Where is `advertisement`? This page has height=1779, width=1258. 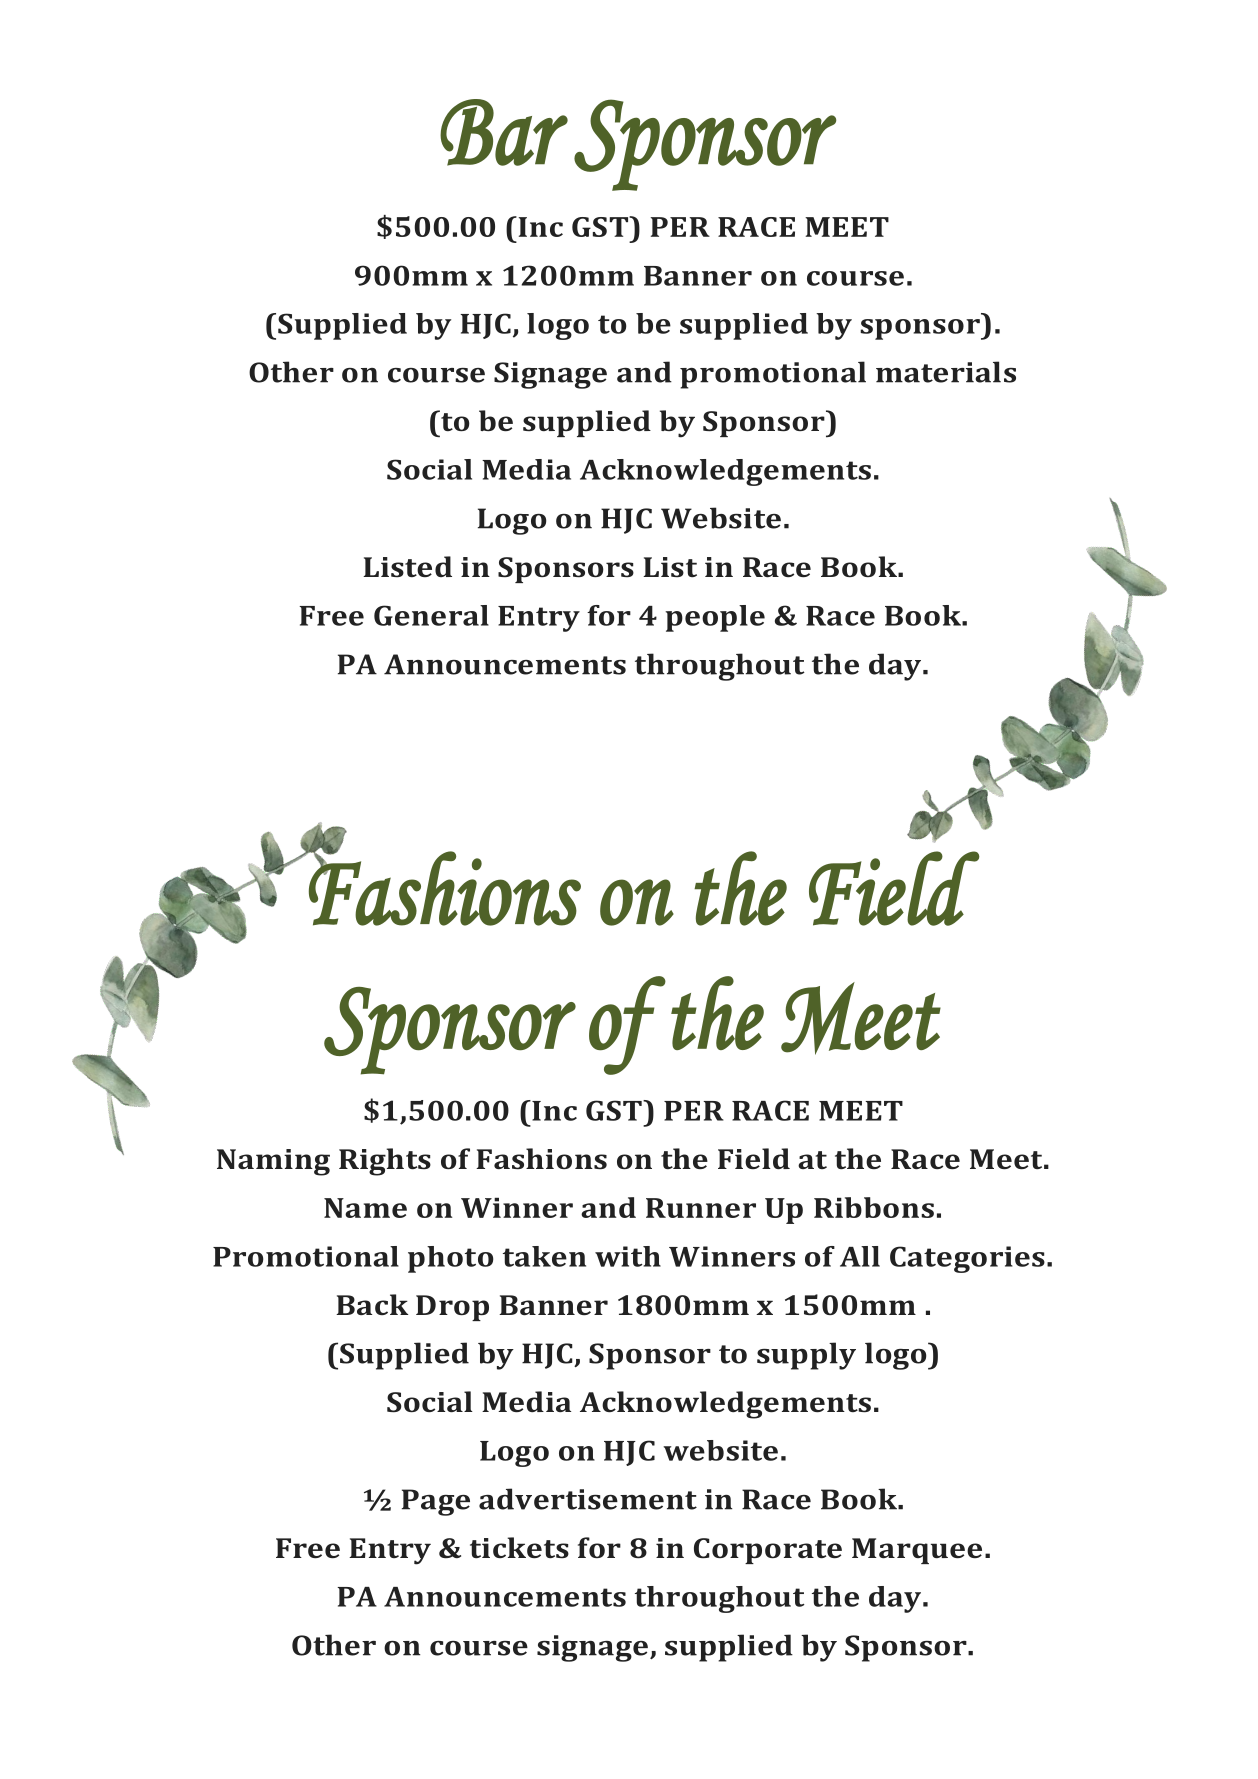 advertisement is located at coordinates (588, 1499).
